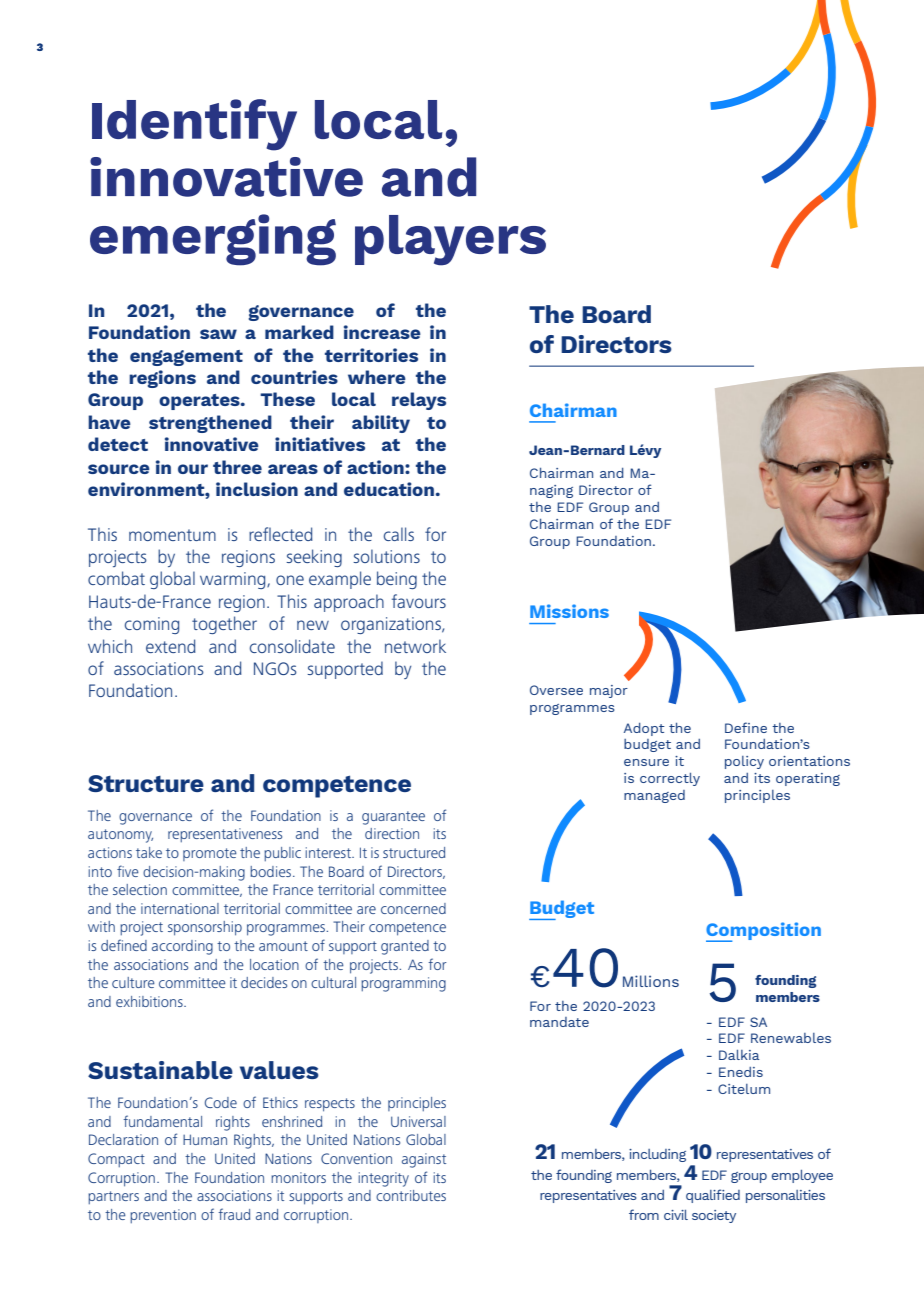  What do you see at coordinates (419, 401) in the screenshot?
I see `relays` at bounding box center [419, 401].
